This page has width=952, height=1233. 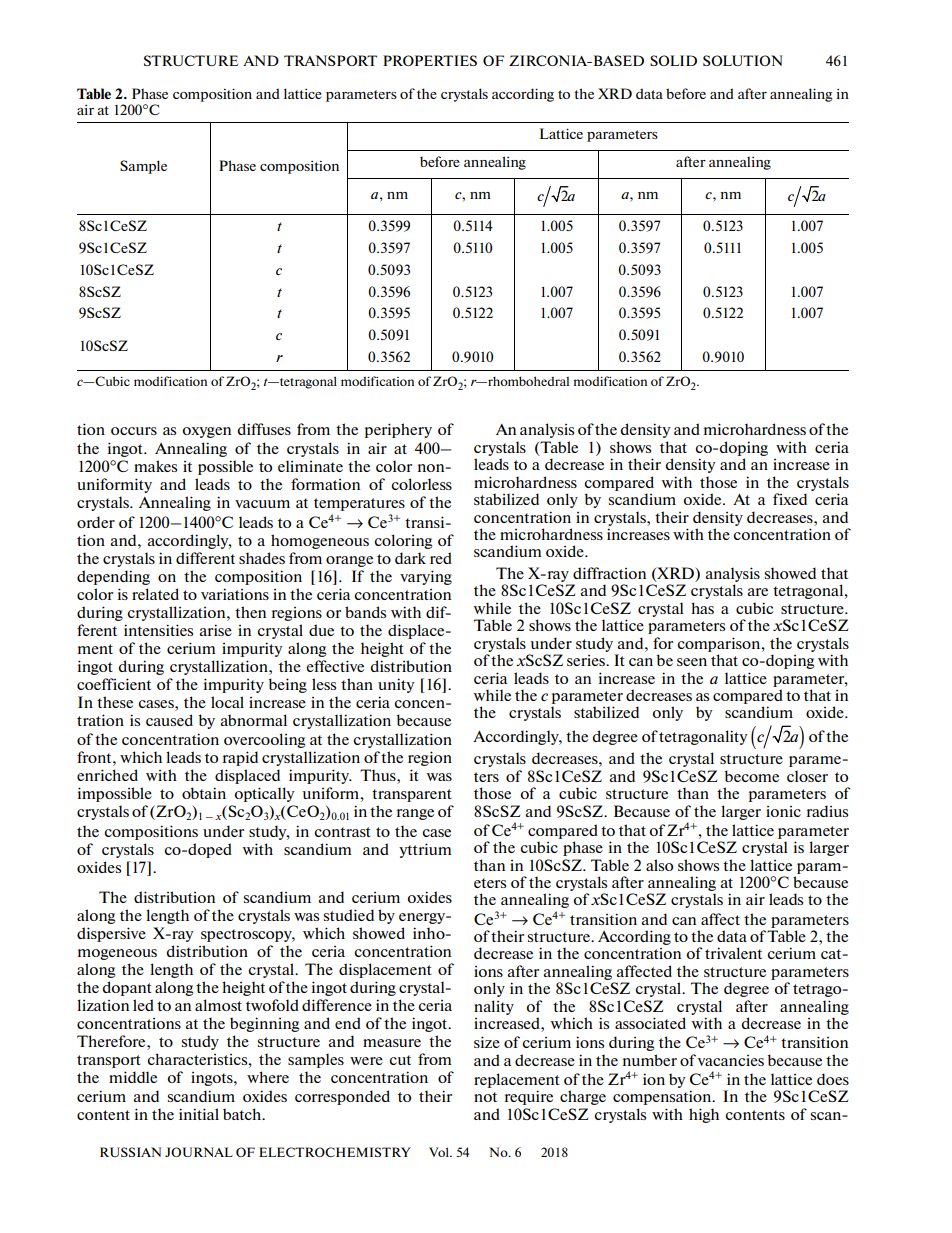 What do you see at coordinates (692, 662) in the page?
I see `seen` at bounding box center [692, 662].
